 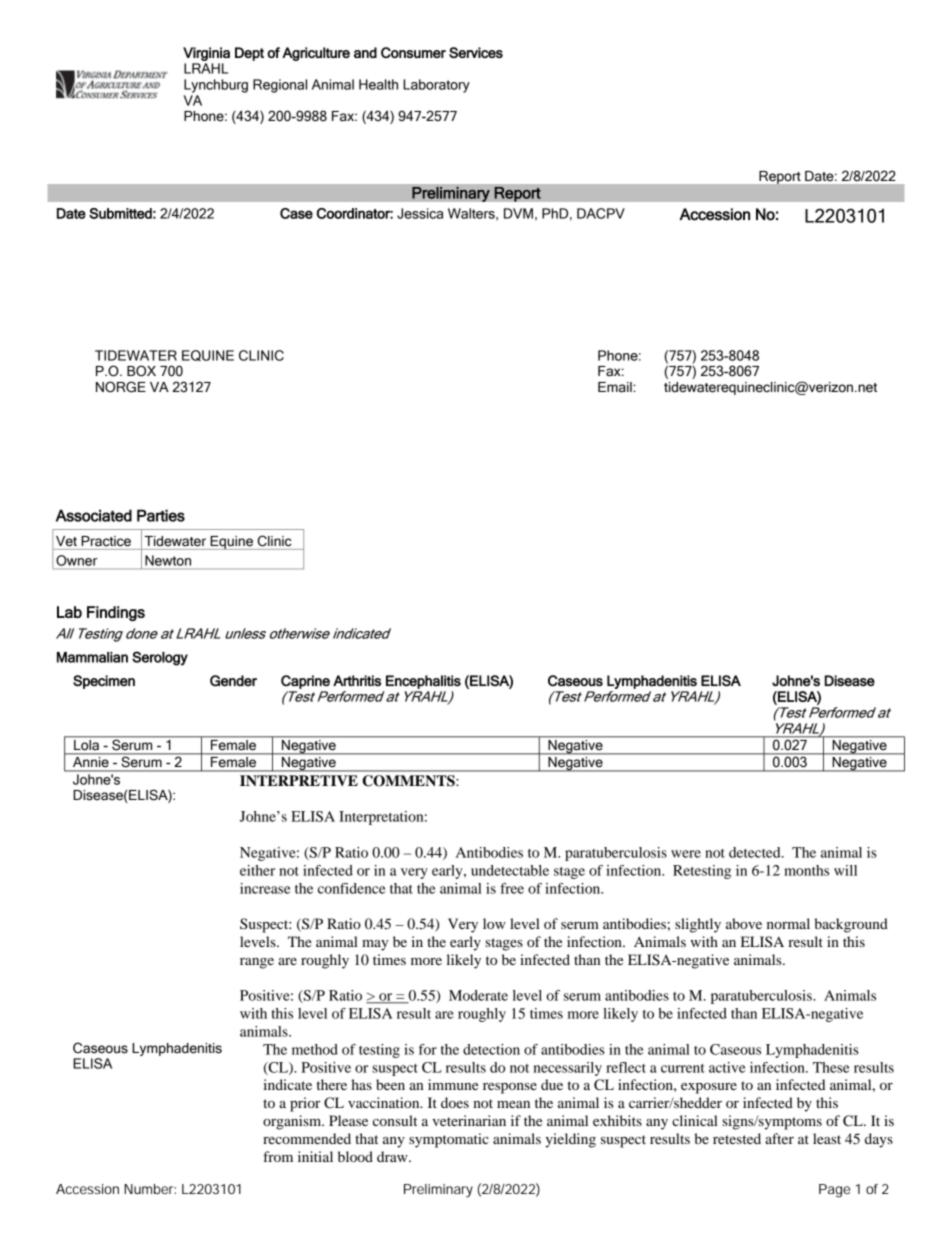 I want to click on either, so click(x=257, y=870).
